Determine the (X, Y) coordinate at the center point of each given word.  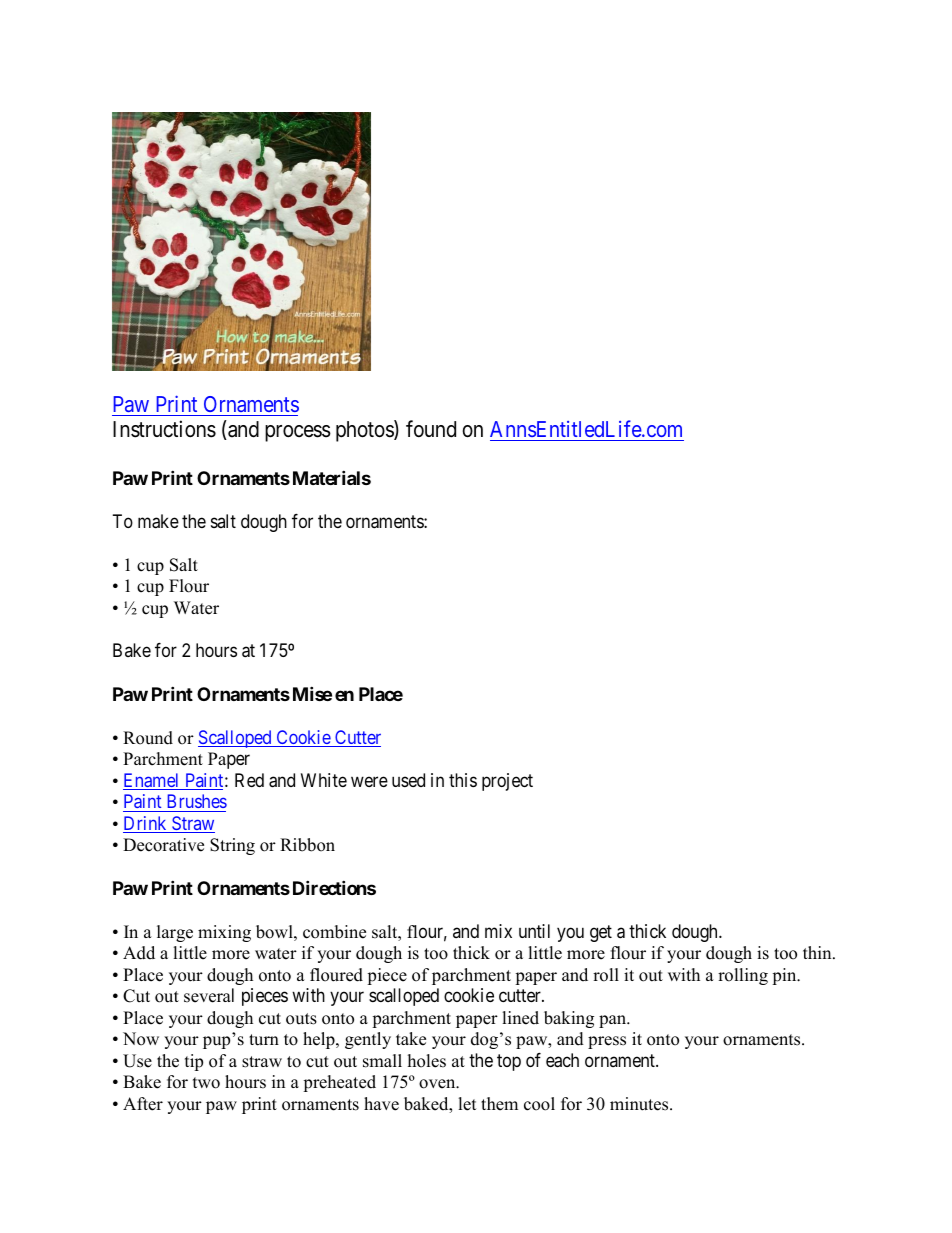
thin (818, 952)
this (463, 780)
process (298, 433)
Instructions (164, 429)
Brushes (197, 801)
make (158, 521)
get (601, 933)
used (408, 780)
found (431, 429)
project (507, 782)
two (206, 1083)
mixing (224, 933)
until (534, 931)
